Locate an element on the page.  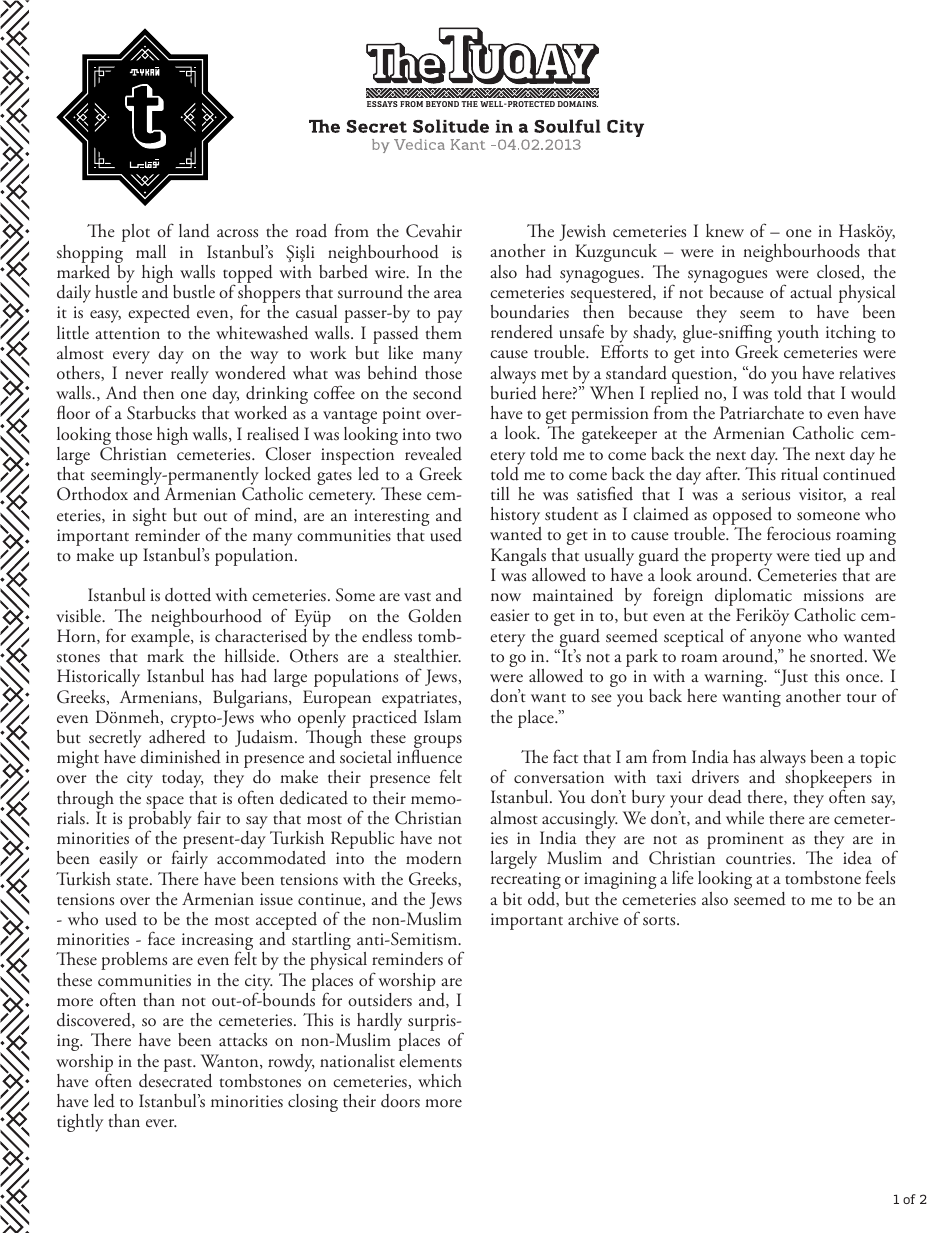
buried is located at coordinates (514, 393).
